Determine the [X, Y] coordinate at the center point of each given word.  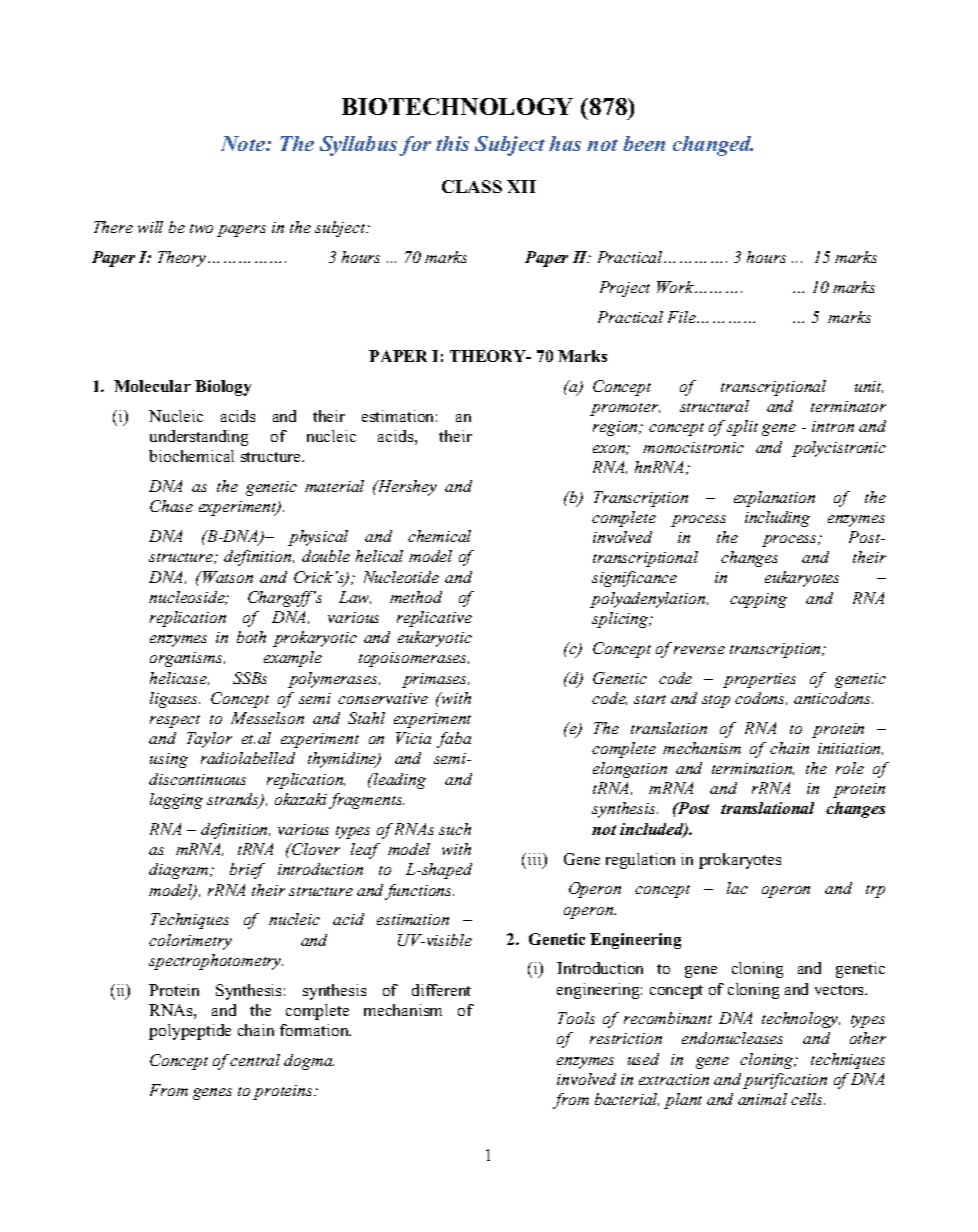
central [255, 1060]
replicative [434, 619]
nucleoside [188, 598]
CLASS [472, 186]
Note [244, 143]
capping [758, 600]
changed [713, 146]
